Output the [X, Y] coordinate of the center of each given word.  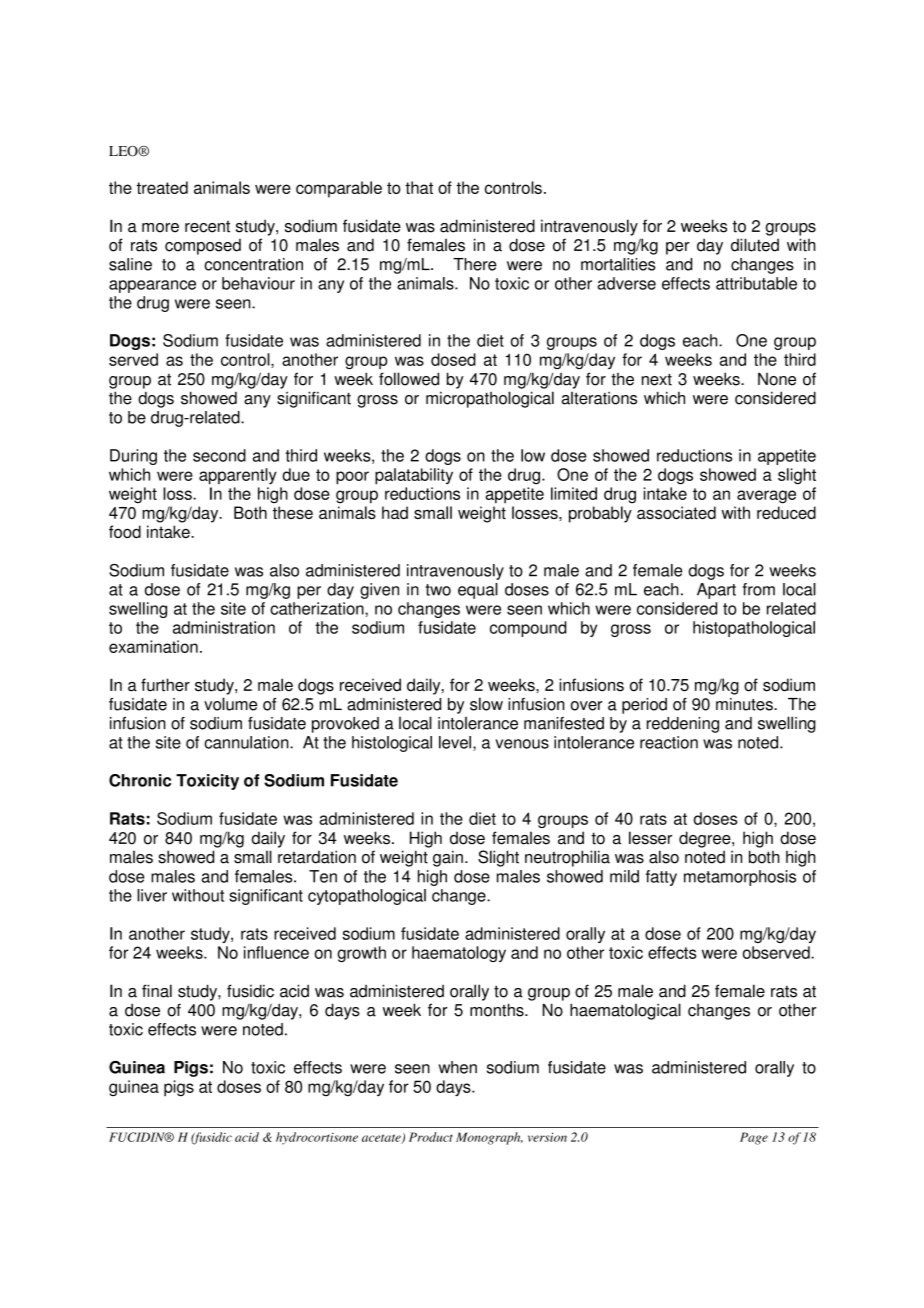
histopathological [754, 629]
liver [152, 895]
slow [486, 704]
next [657, 379]
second [219, 455]
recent [207, 227]
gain [448, 858]
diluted [755, 245]
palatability [414, 476]
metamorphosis [740, 878]
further [165, 685]
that [419, 187]
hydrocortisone [317, 1138]
